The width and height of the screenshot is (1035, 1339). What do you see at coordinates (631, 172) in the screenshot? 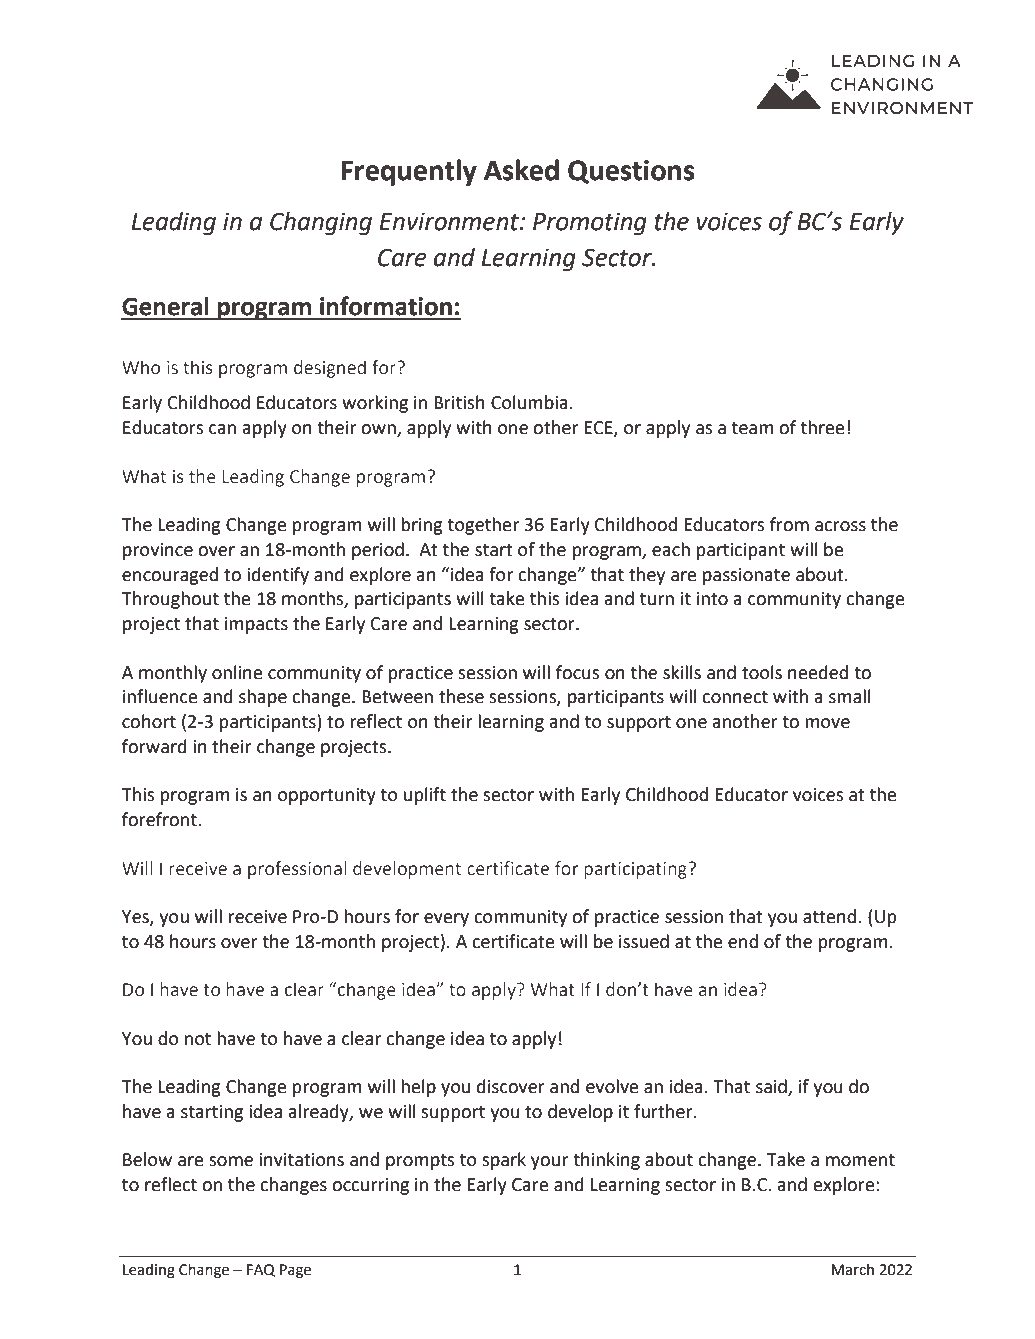
I see `Questions` at bounding box center [631, 172].
